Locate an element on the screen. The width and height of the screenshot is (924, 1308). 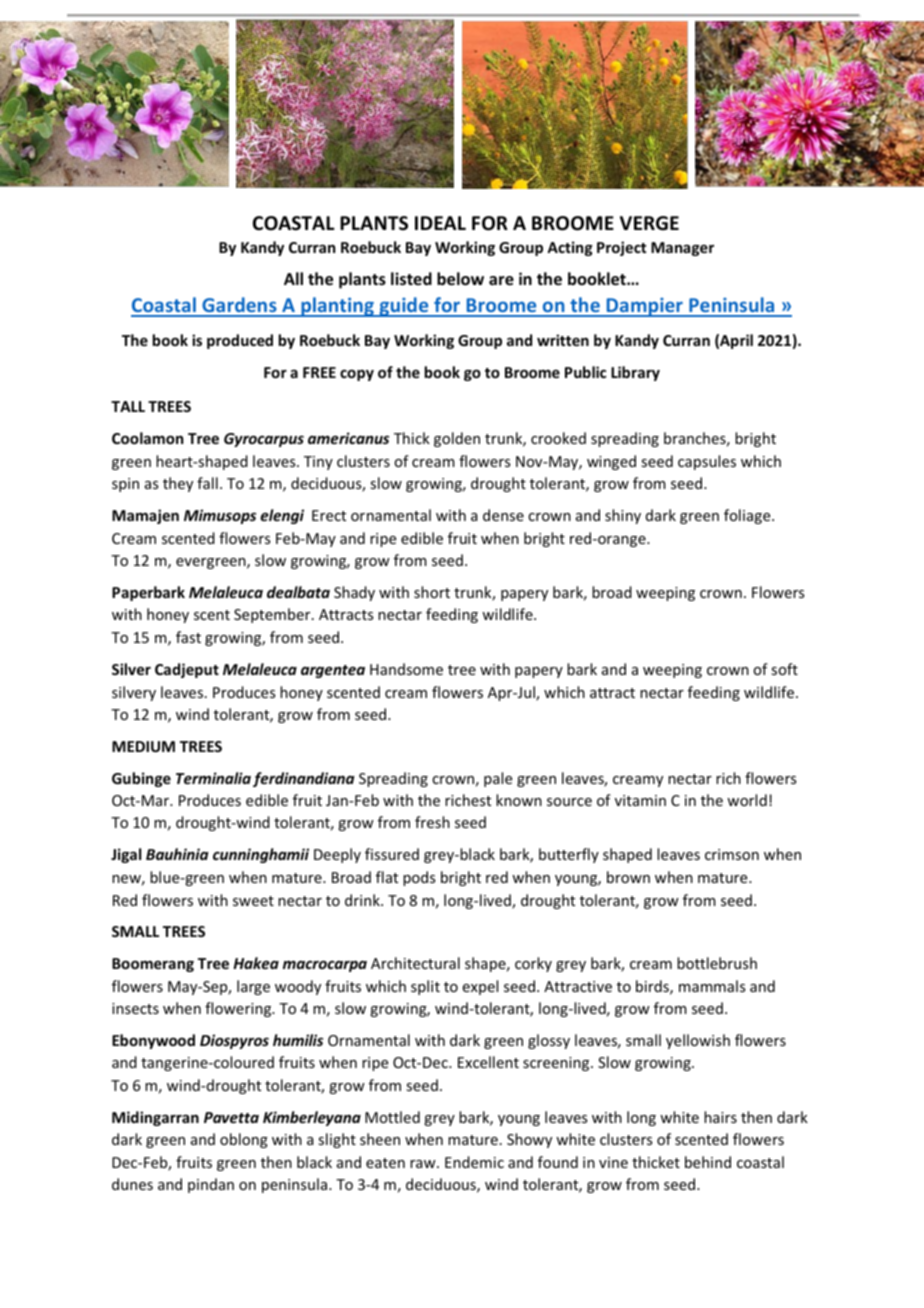
Manager is located at coordinates (682, 249).
